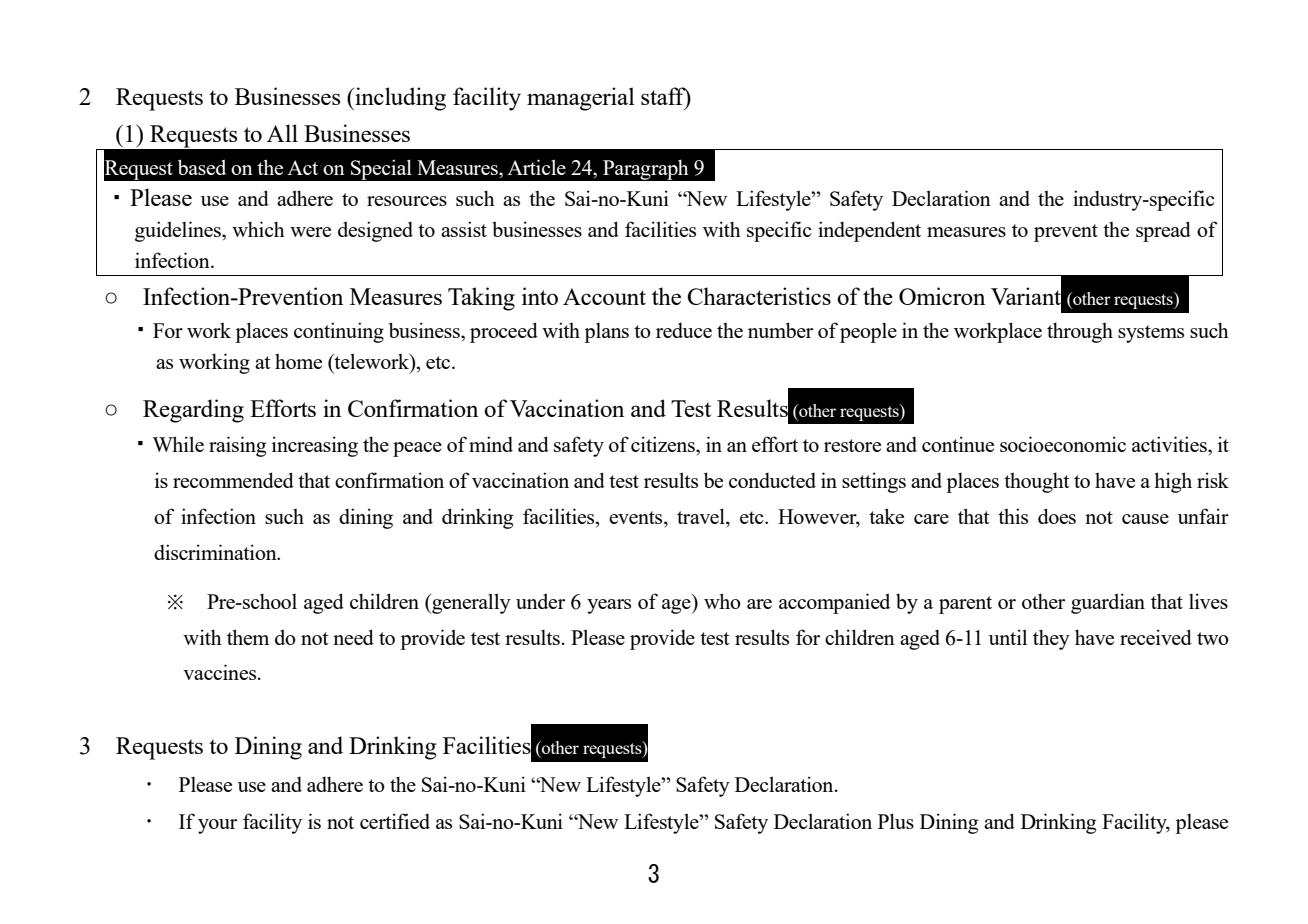 The height and width of the screenshot is (924, 1308). Describe the element at coordinates (581, 99) in the screenshot. I see `managerial` at that location.
